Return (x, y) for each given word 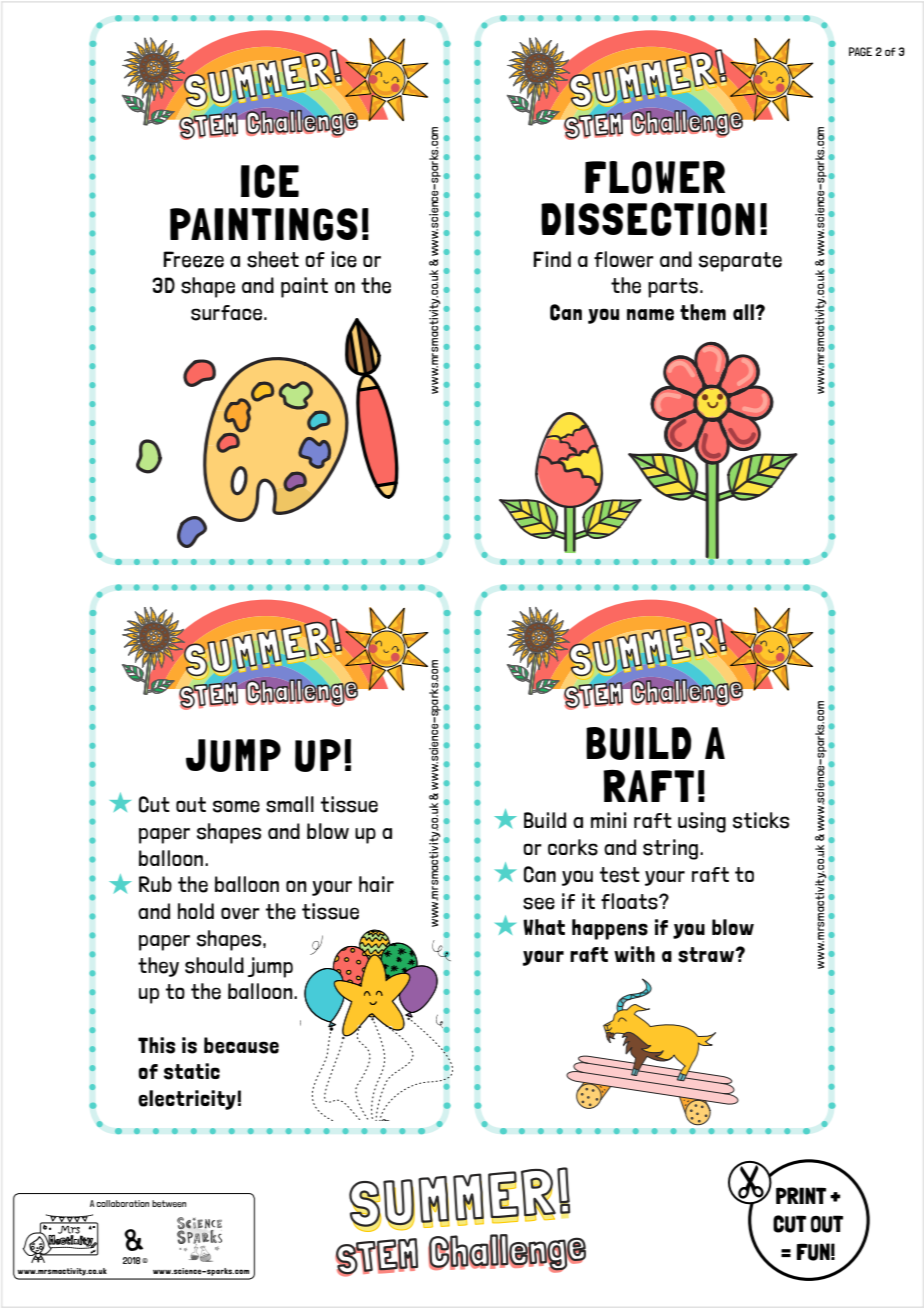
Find (552, 259)
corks (573, 847)
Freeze (193, 259)
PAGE (860, 51)
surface (226, 313)
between (169, 1203)
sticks (761, 820)
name (650, 314)
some (236, 806)
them (703, 312)
